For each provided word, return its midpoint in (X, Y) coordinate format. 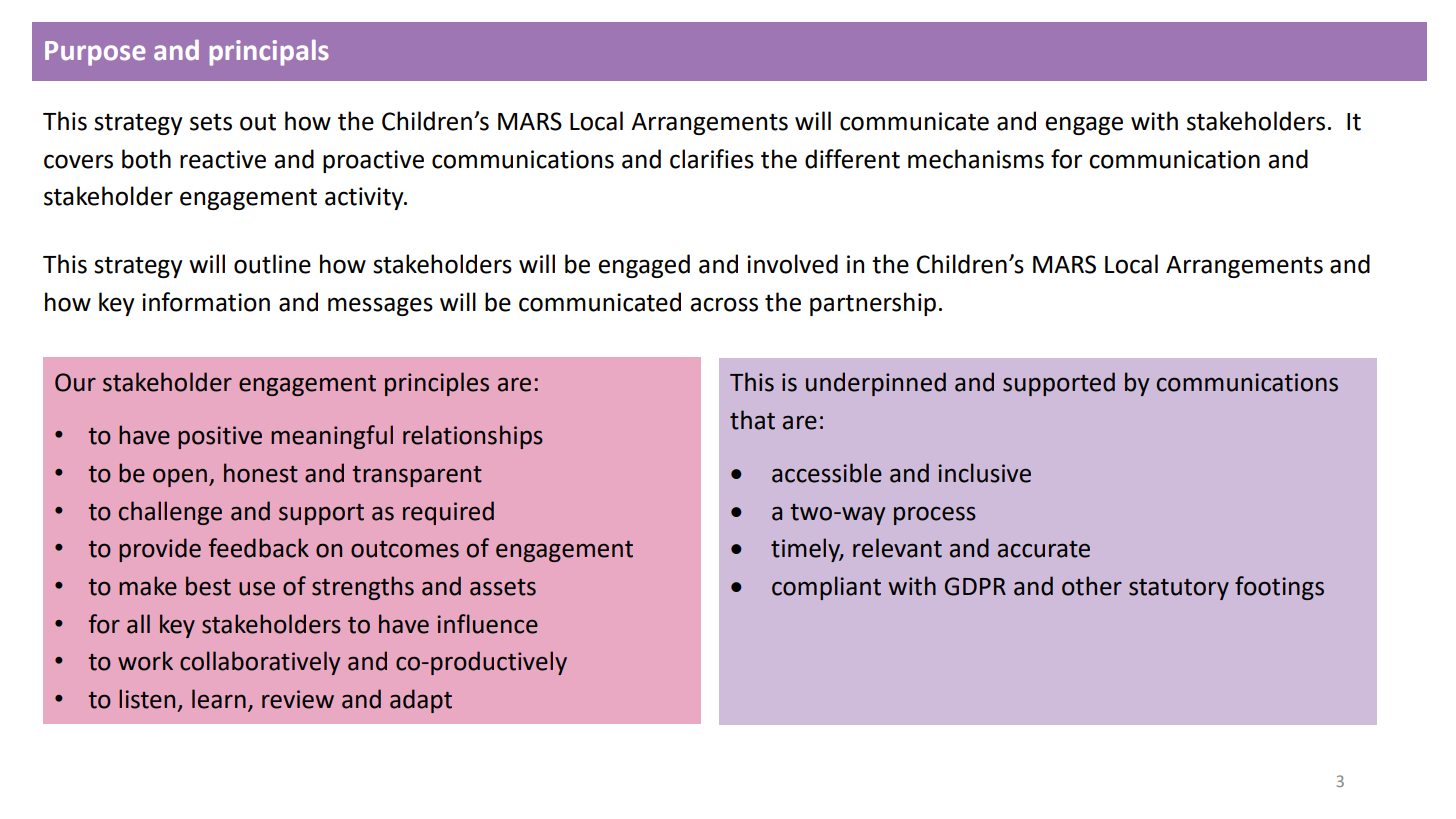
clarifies (712, 159)
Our (75, 382)
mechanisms (976, 159)
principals (269, 53)
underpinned (876, 384)
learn (219, 699)
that (752, 420)
